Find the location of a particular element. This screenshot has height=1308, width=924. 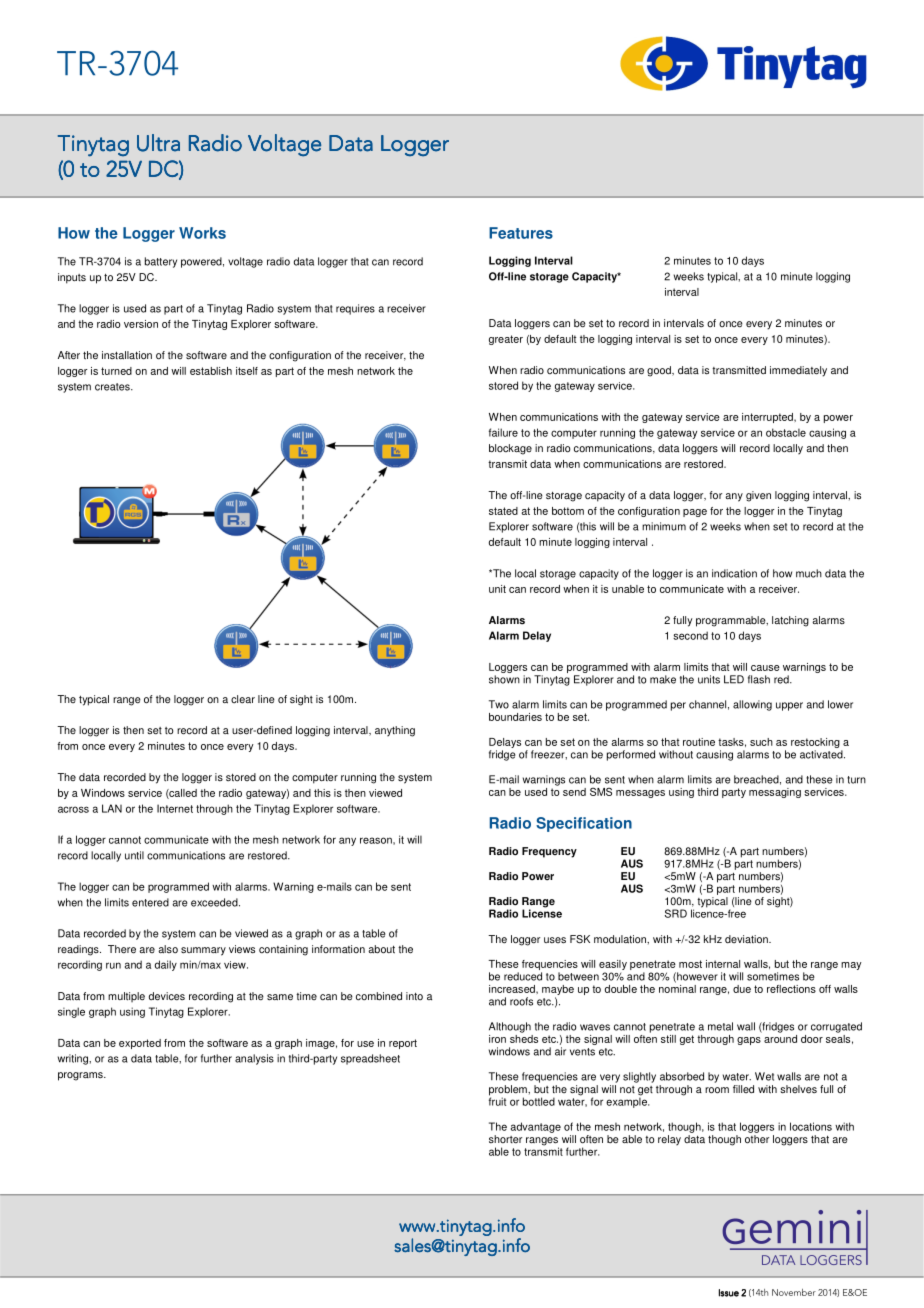

Features is located at coordinates (521, 233).
